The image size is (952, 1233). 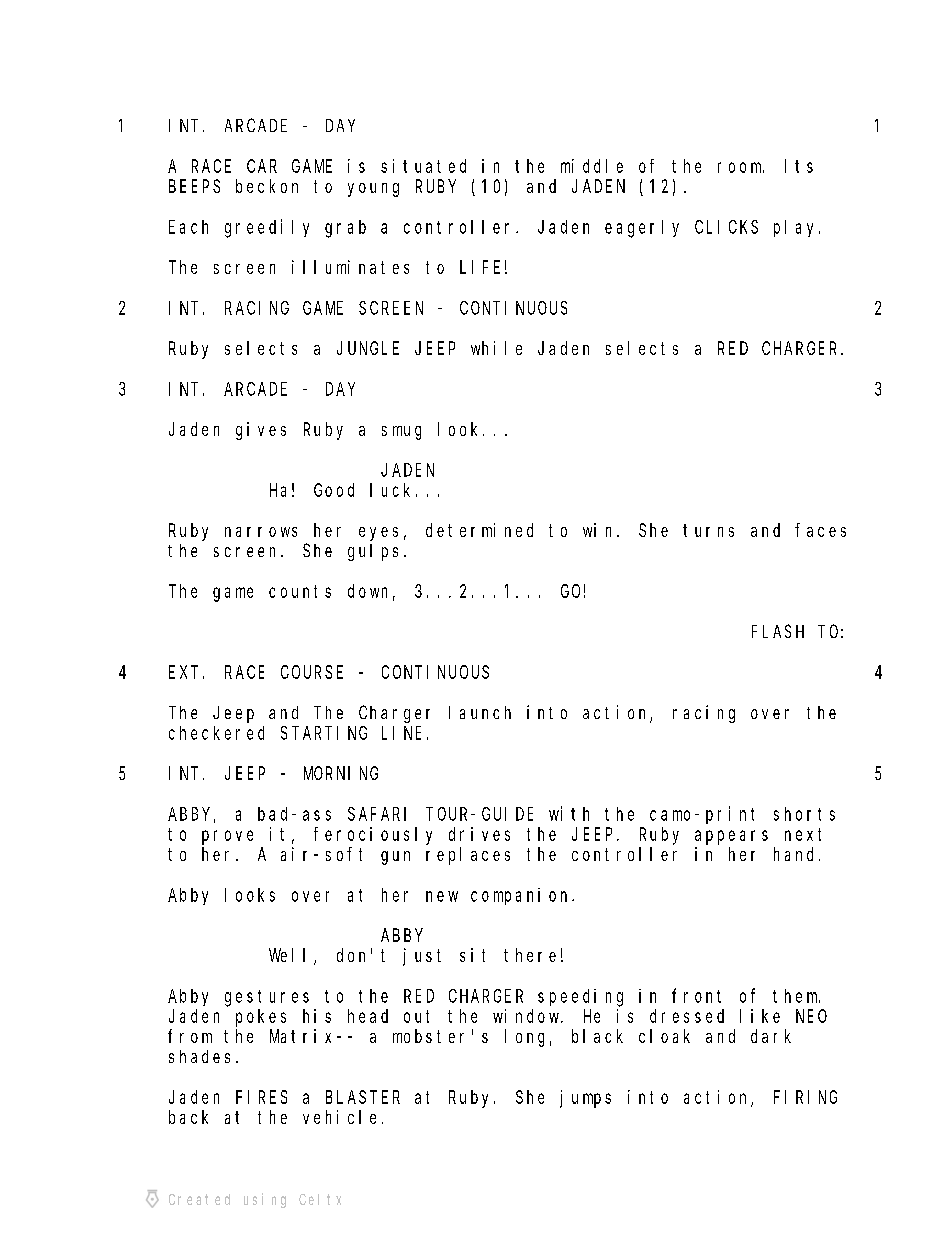 I want to click on BLASTER, so click(x=363, y=1097).
